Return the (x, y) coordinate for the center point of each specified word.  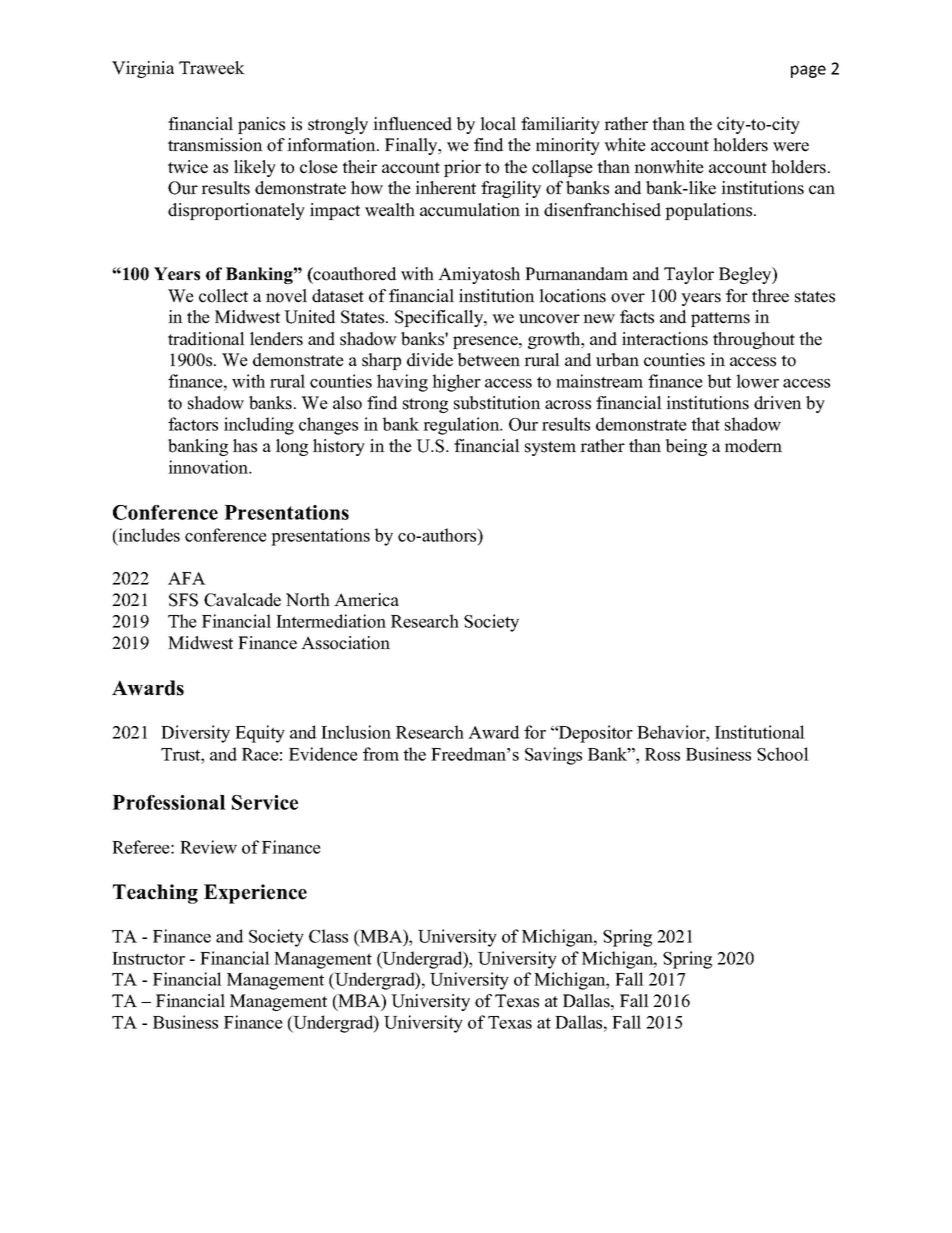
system (550, 448)
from (381, 754)
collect (223, 296)
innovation (209, 467)
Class (328, 936)
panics (261, 125)
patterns (720, 319)
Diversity (195, 734)
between (489, 360)
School (783, 754)
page (808, 71)
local (498, 124)
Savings (553, 756)
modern (753, 446)
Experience (255, 894)
